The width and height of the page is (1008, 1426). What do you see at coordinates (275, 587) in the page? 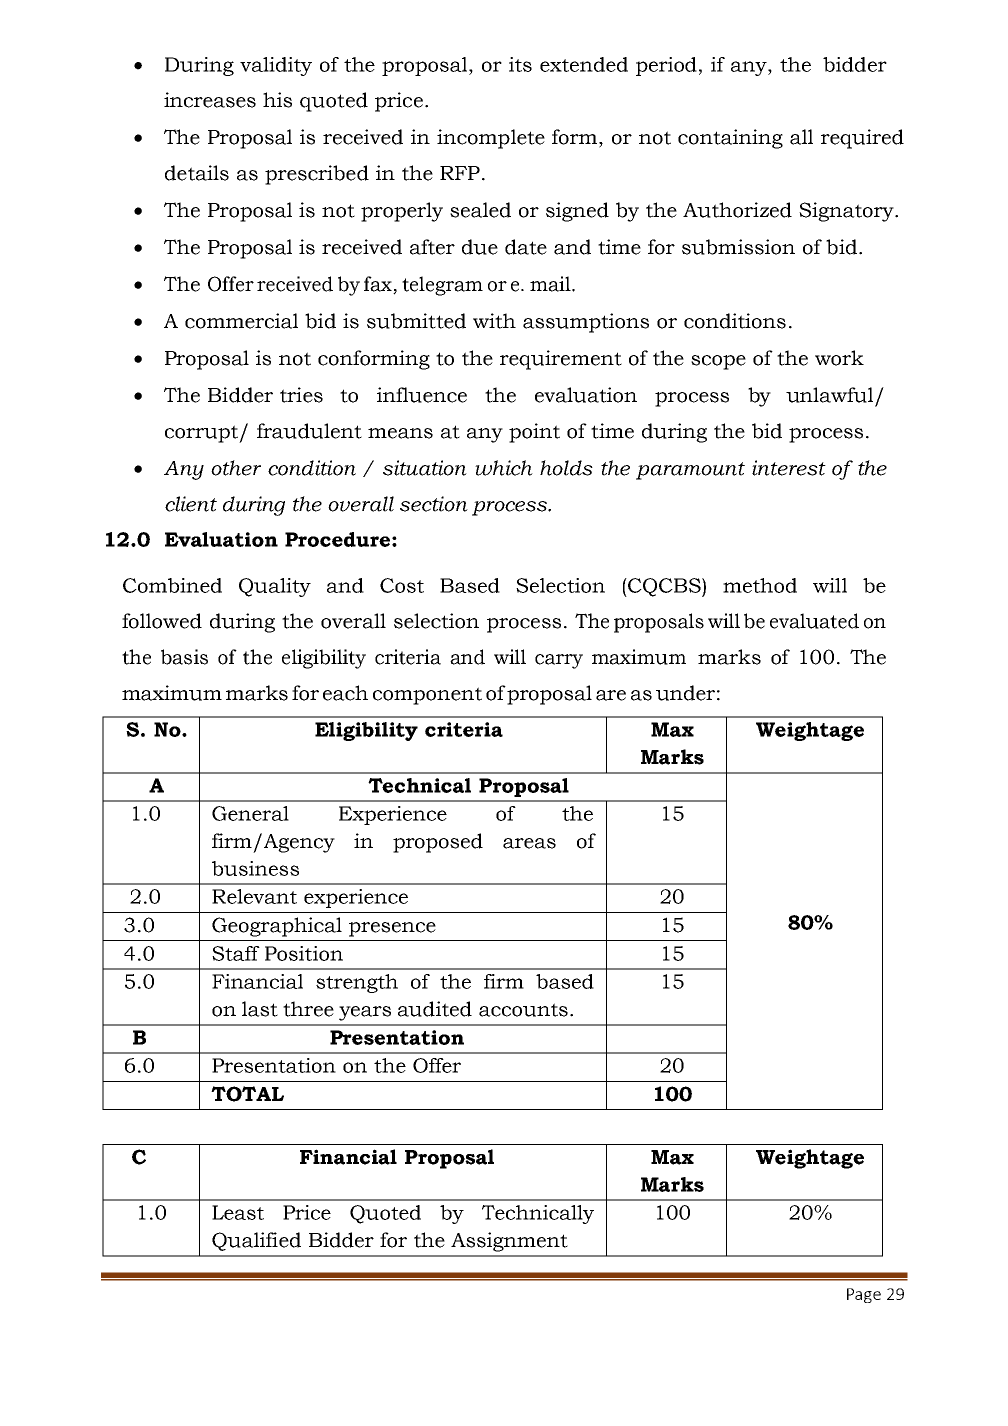
I see `Quality` at bounding box center [275, 587].
